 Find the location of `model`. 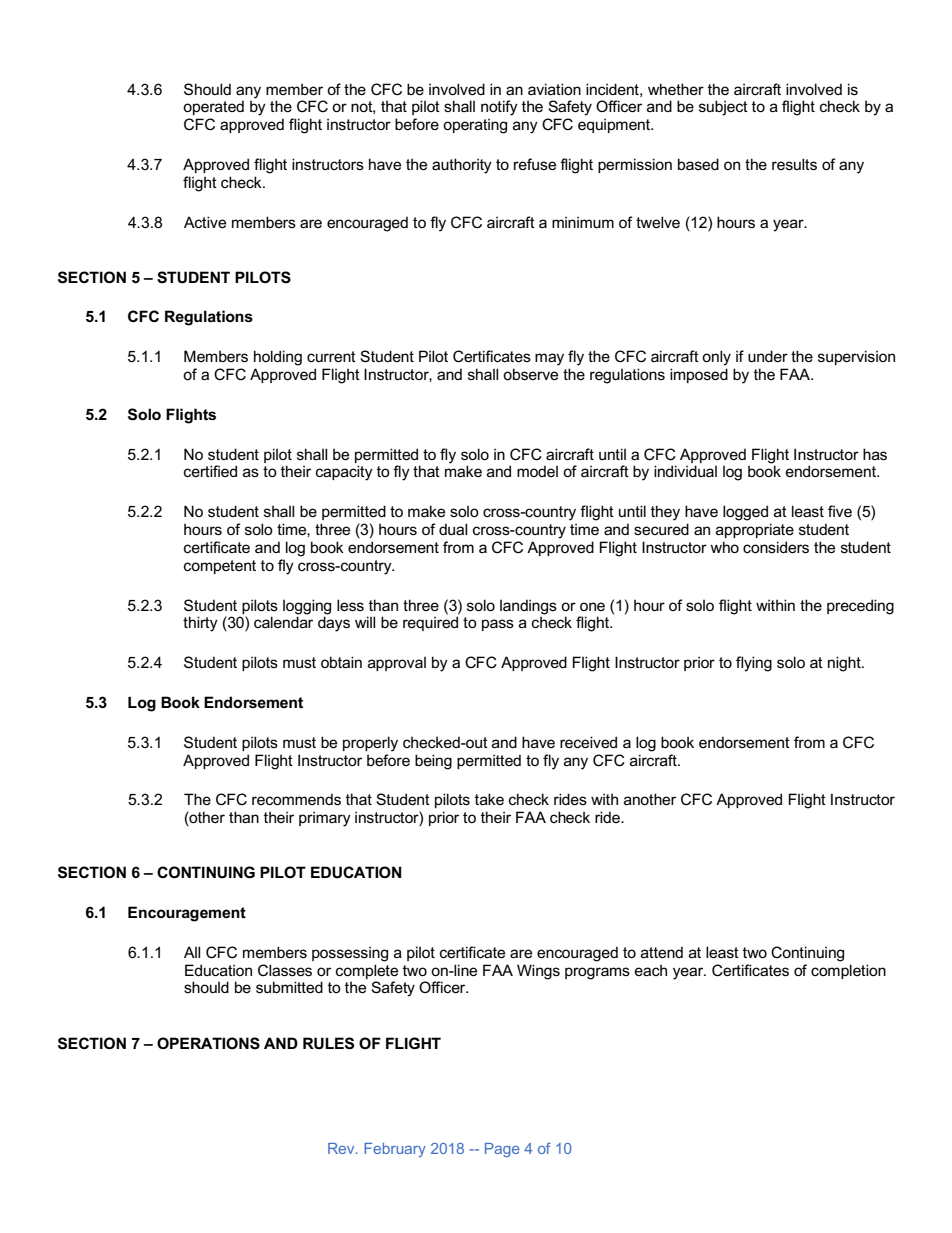

model is located at coordinates (537, 471).
